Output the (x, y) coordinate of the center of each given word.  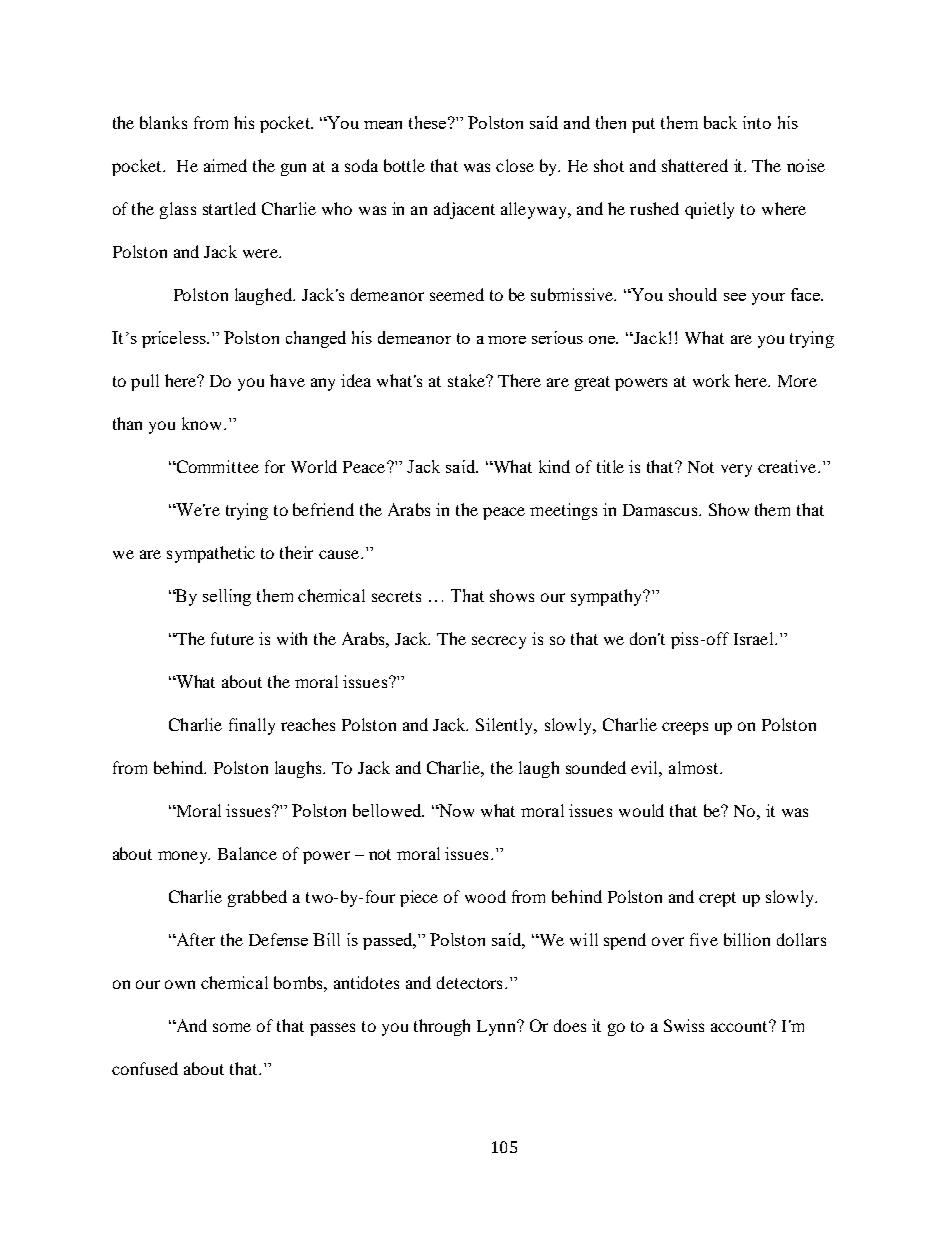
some (232, 1027)
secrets (396, 596)
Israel (755, 638)
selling (227, 597)
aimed (225, 165)
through (442, 1027)
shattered (695, 165)
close (515, 165)
